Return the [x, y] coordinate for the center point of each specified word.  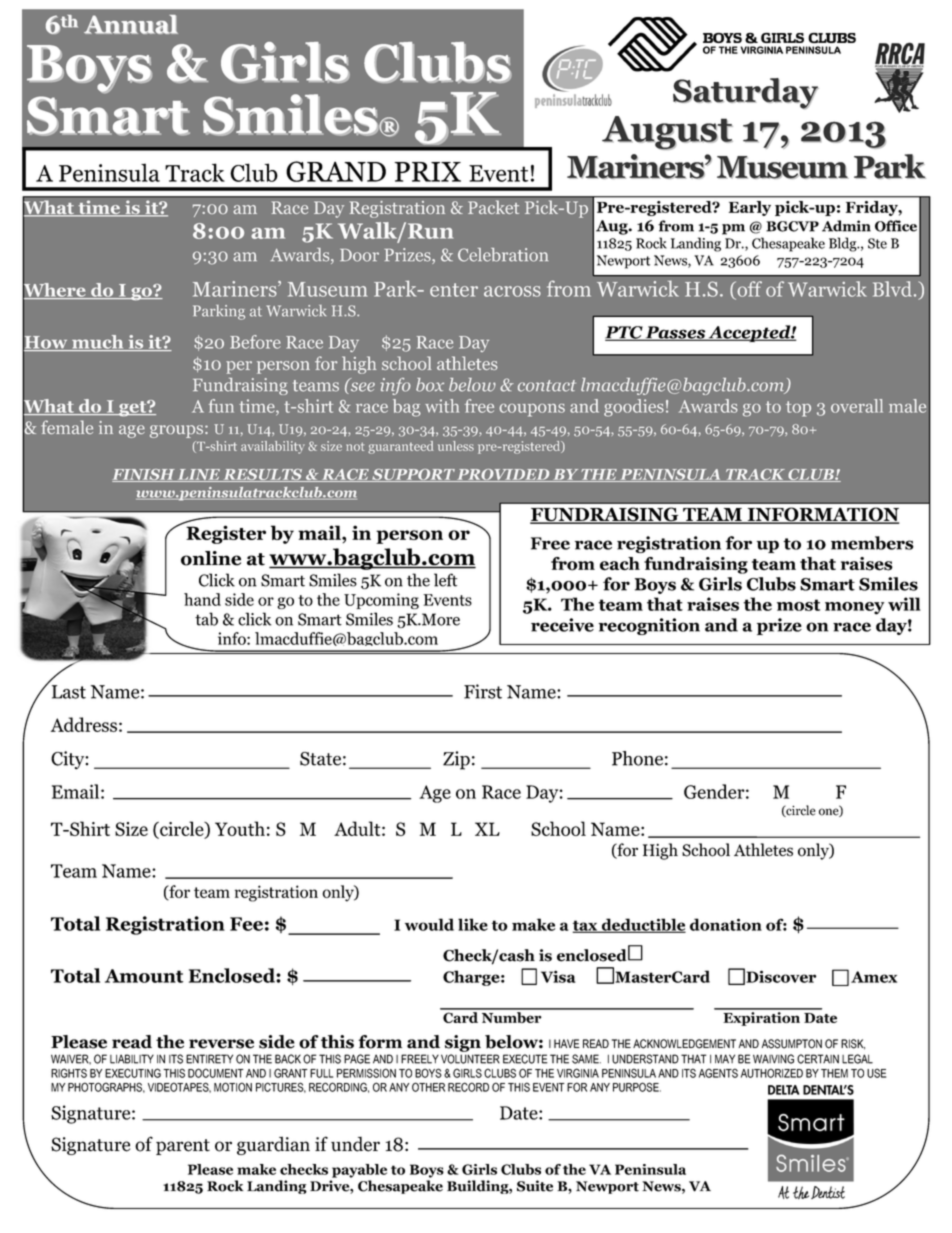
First [483, 691]
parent [183, 1147]
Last [69, 692]
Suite [535, 1186]
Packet [494, 207]
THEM [834, 1073]
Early [750, 208]
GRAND [336, 171]
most [798, 605]
